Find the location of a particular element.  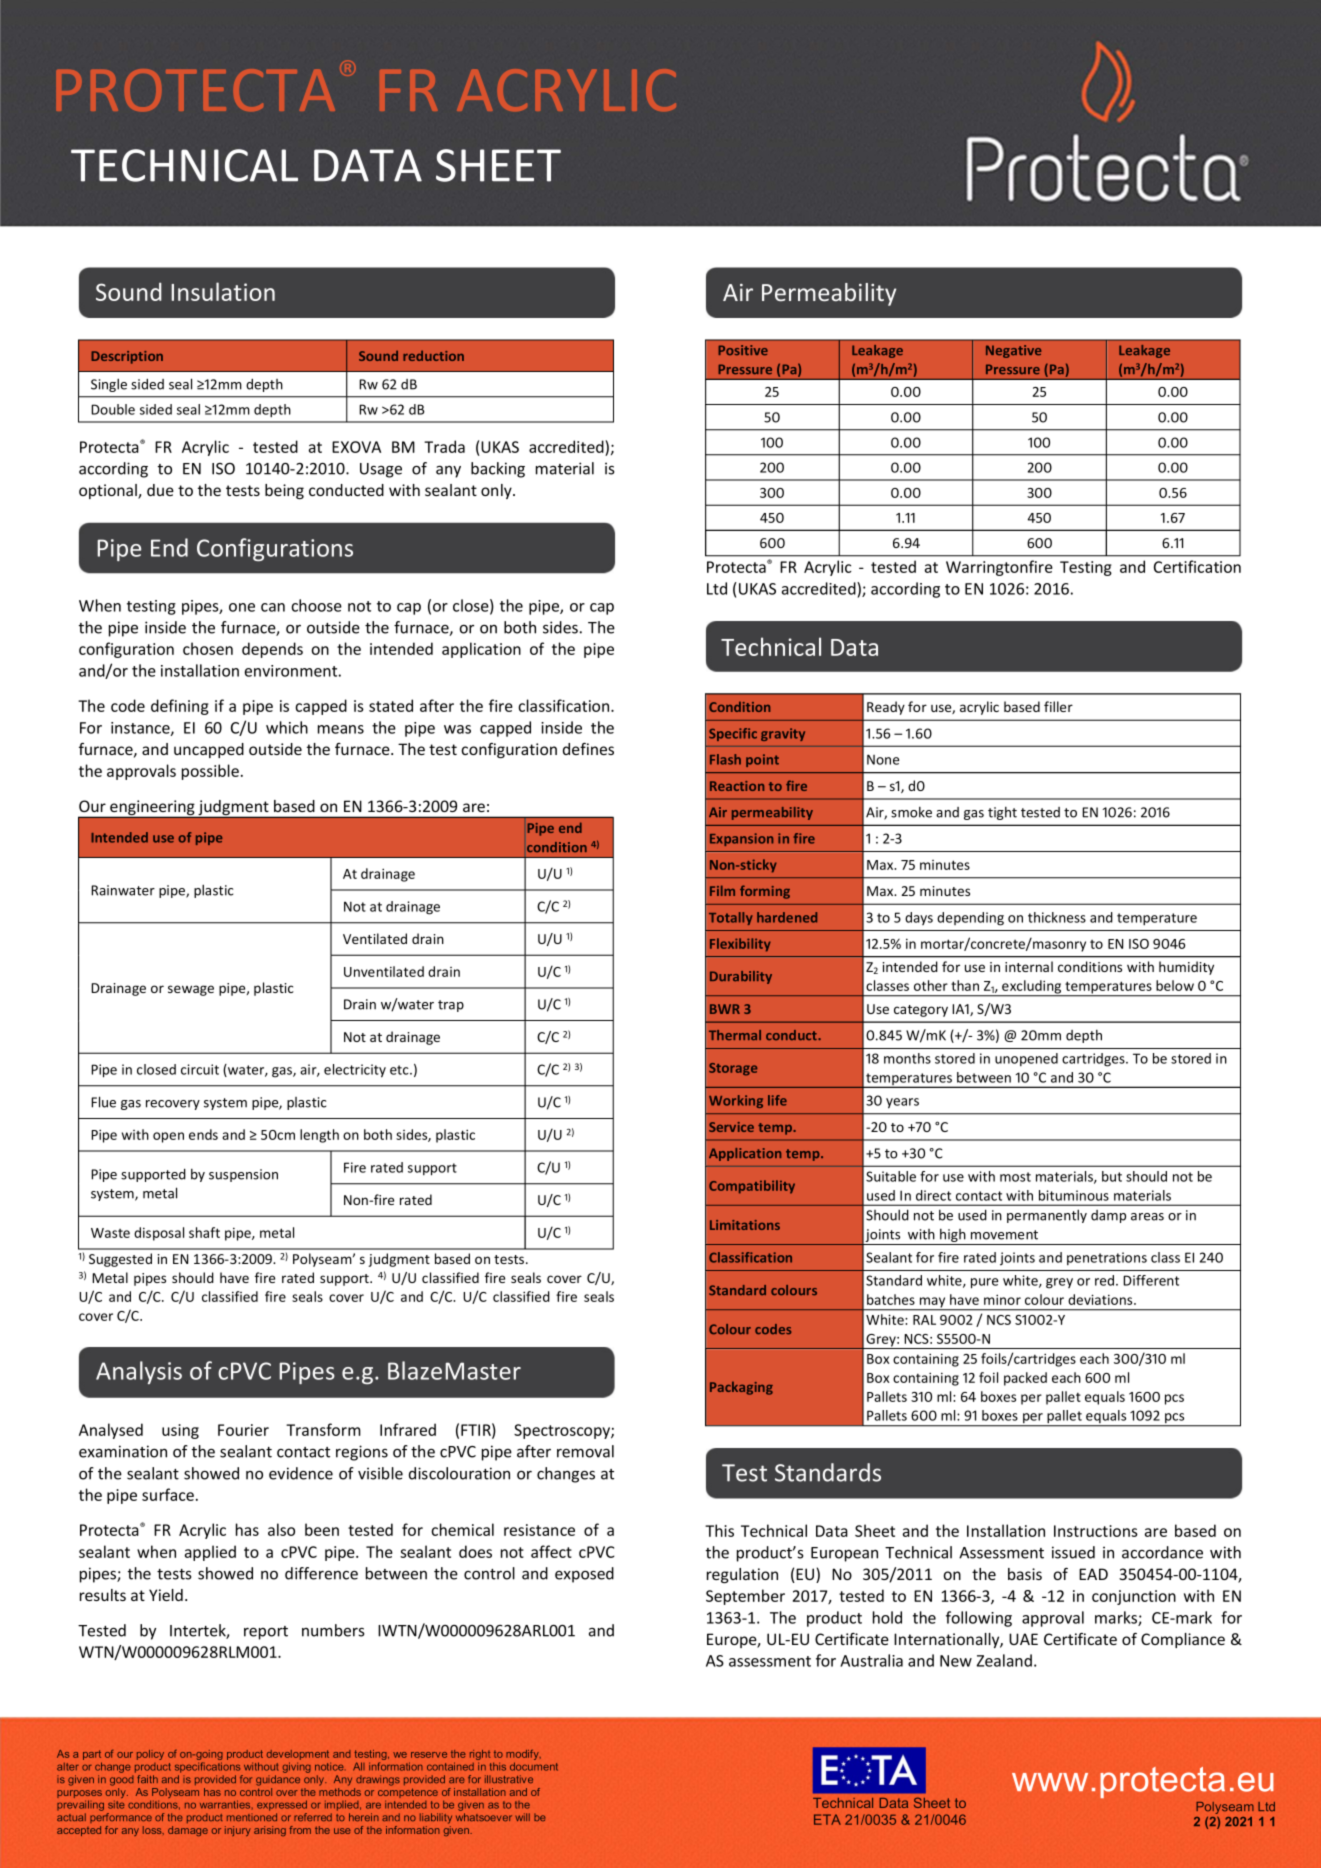

Negative is located at coordinates (1013, 351).
